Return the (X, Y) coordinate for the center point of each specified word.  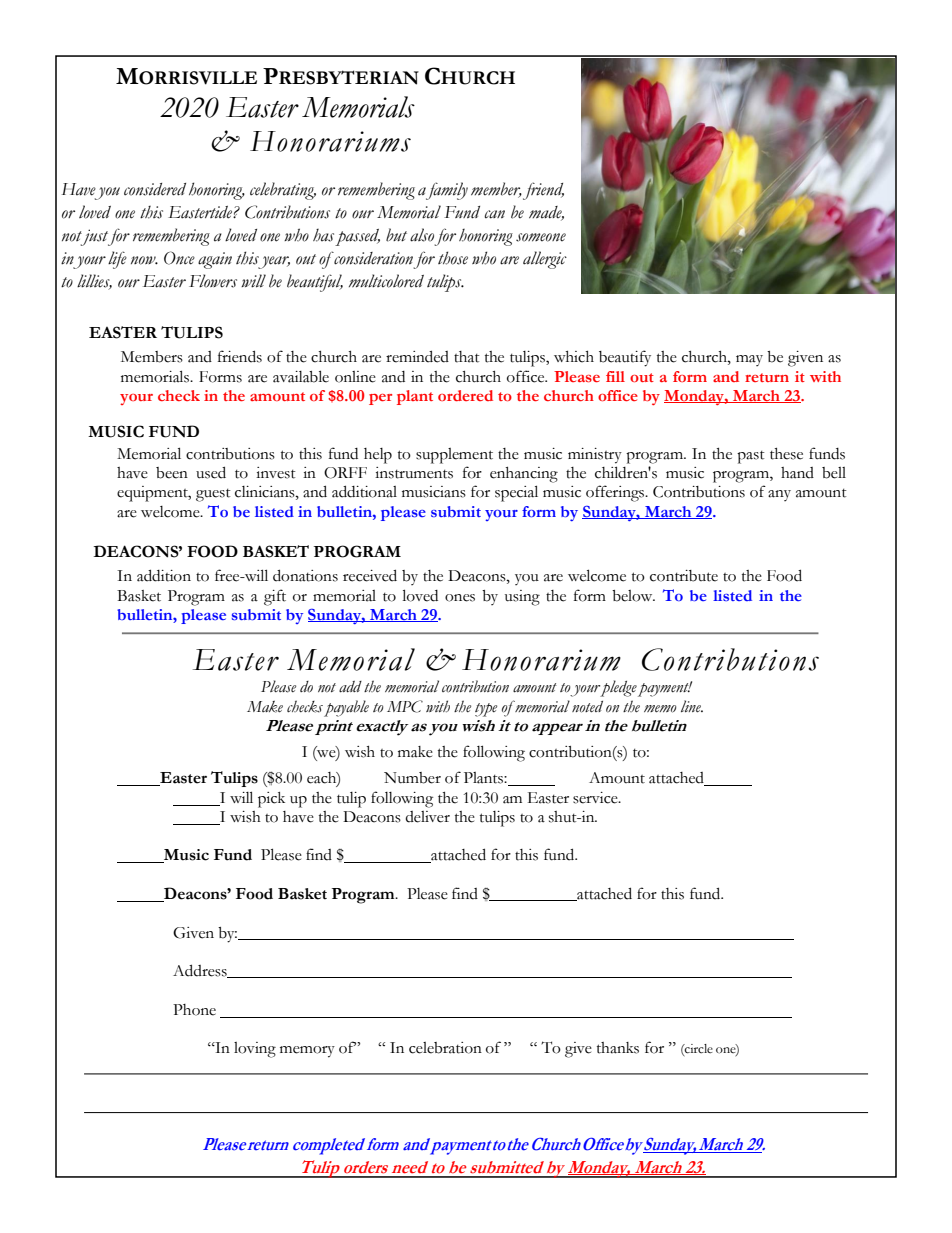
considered (155, 189)
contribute (684, 576)
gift (275, 597)
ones (460, 598)
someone (541, 237)
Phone (194, 1010)
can (494, 214)
